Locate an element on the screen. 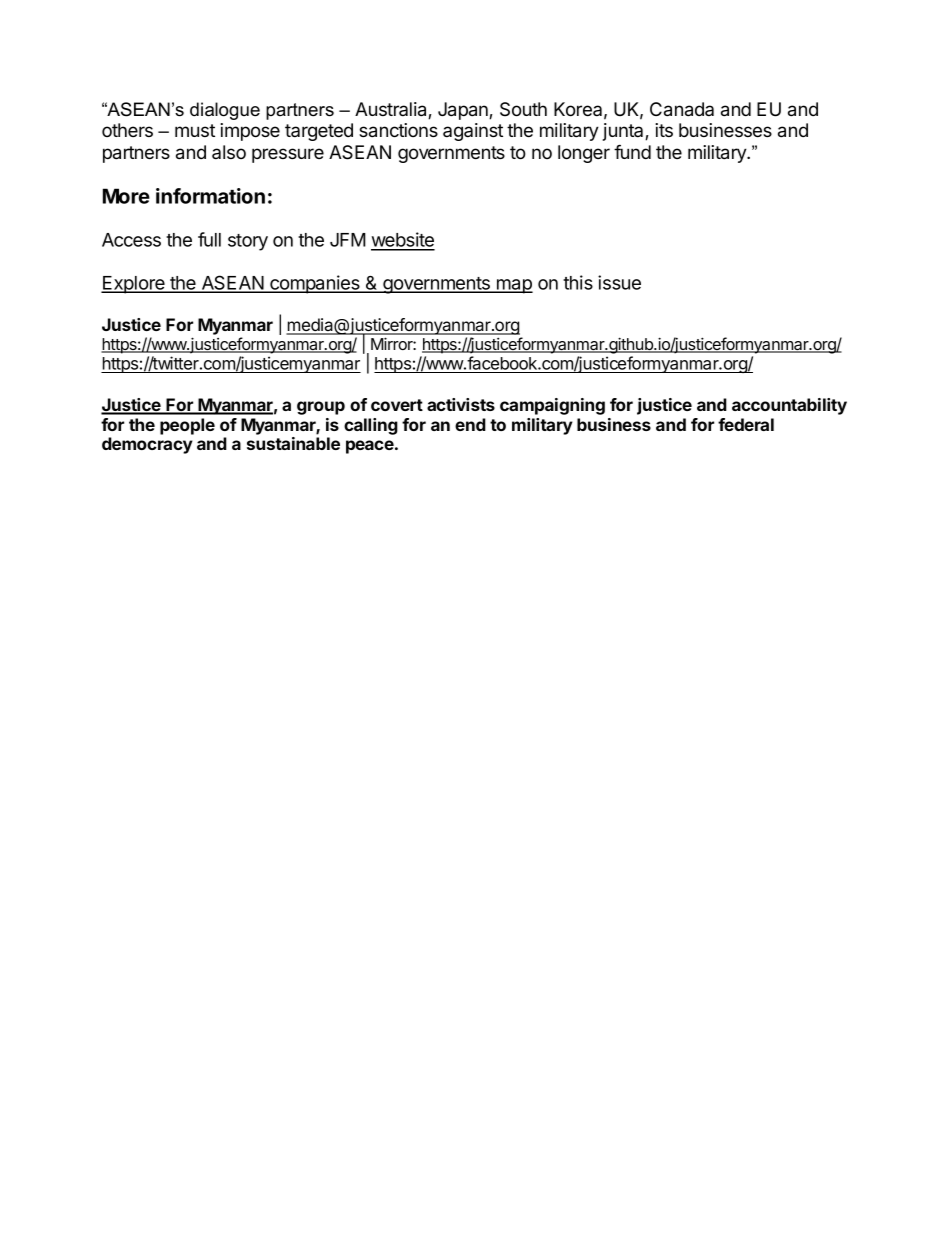  federal is located at coordinates (746, 424).
